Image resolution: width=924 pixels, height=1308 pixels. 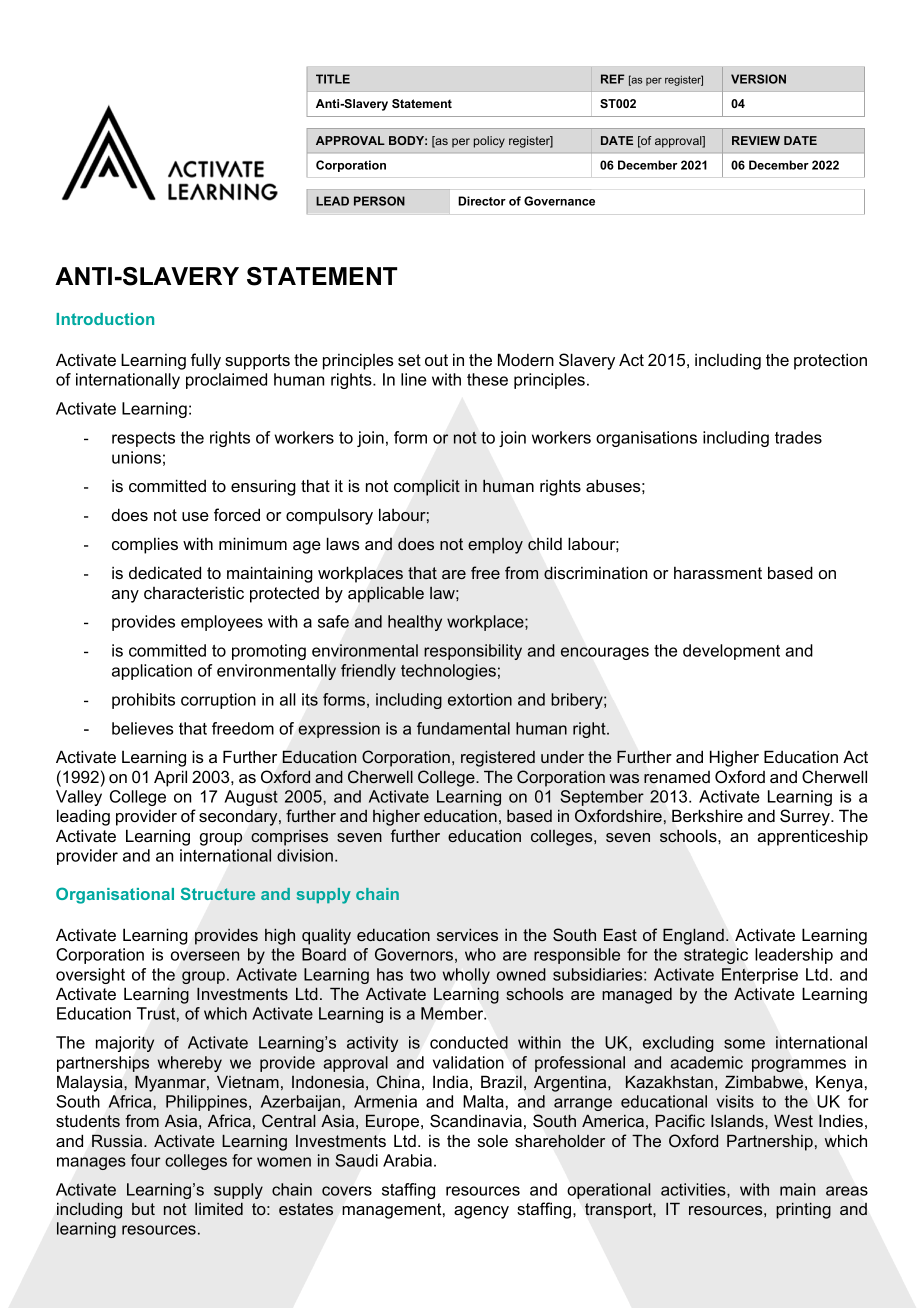 I want to click on four, so click(x=145, y=1160).
